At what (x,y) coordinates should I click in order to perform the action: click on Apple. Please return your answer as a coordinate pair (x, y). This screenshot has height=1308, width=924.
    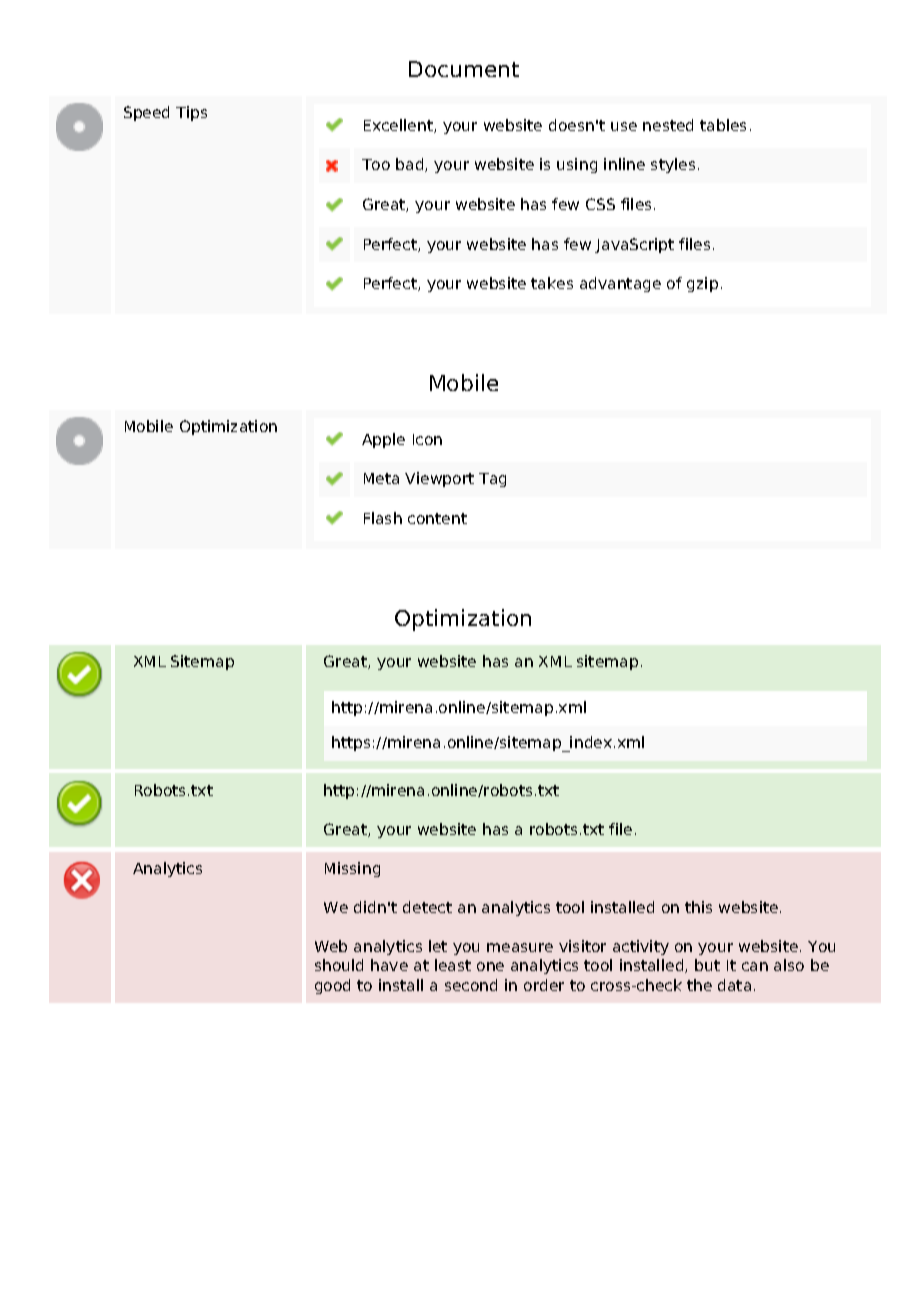
    Looking at the image, I should click on (383, 440).
